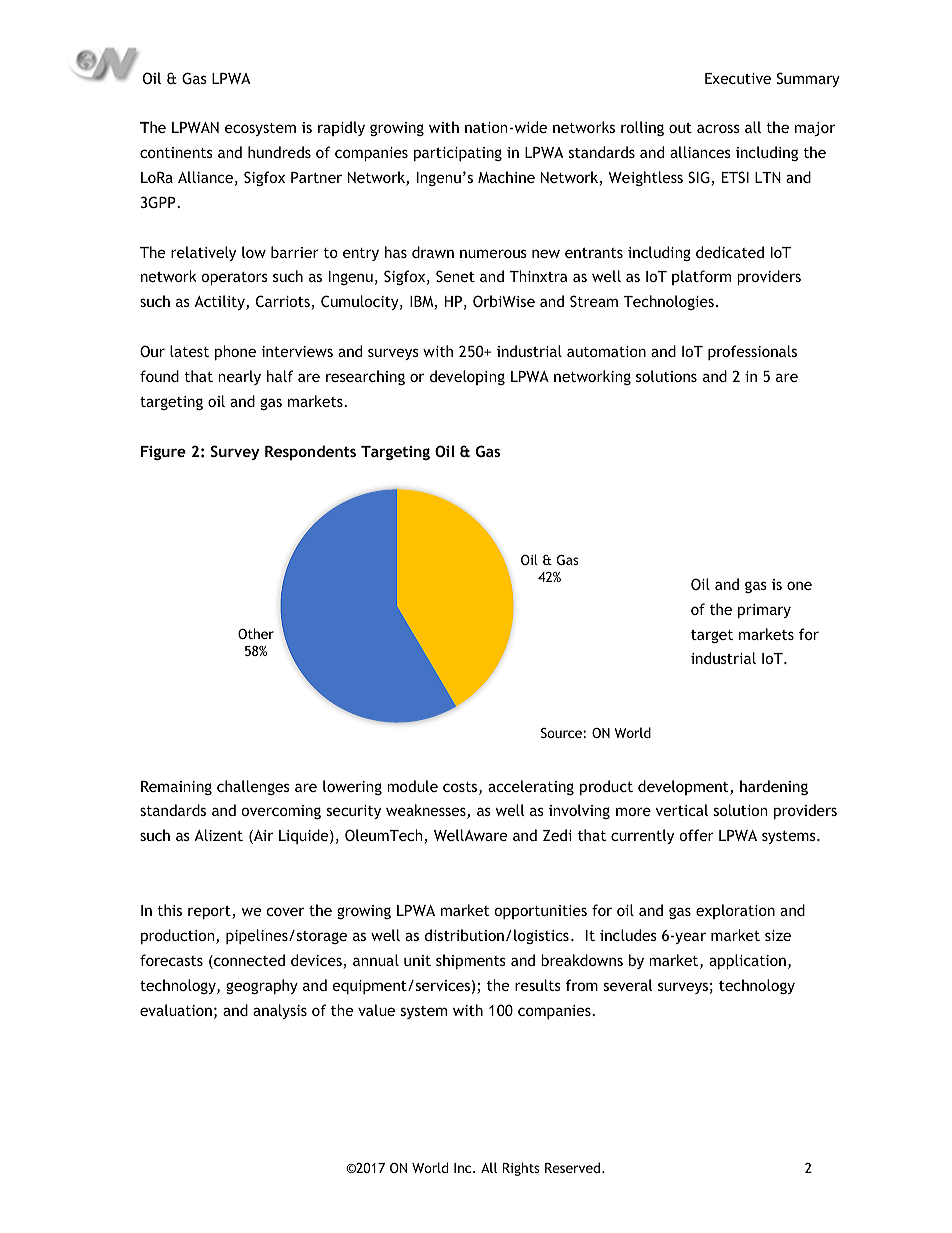 The height and width of the document is (1233, 952). Describe the element at coordinates (458, 154) in the document. I see `participating` at that location.
